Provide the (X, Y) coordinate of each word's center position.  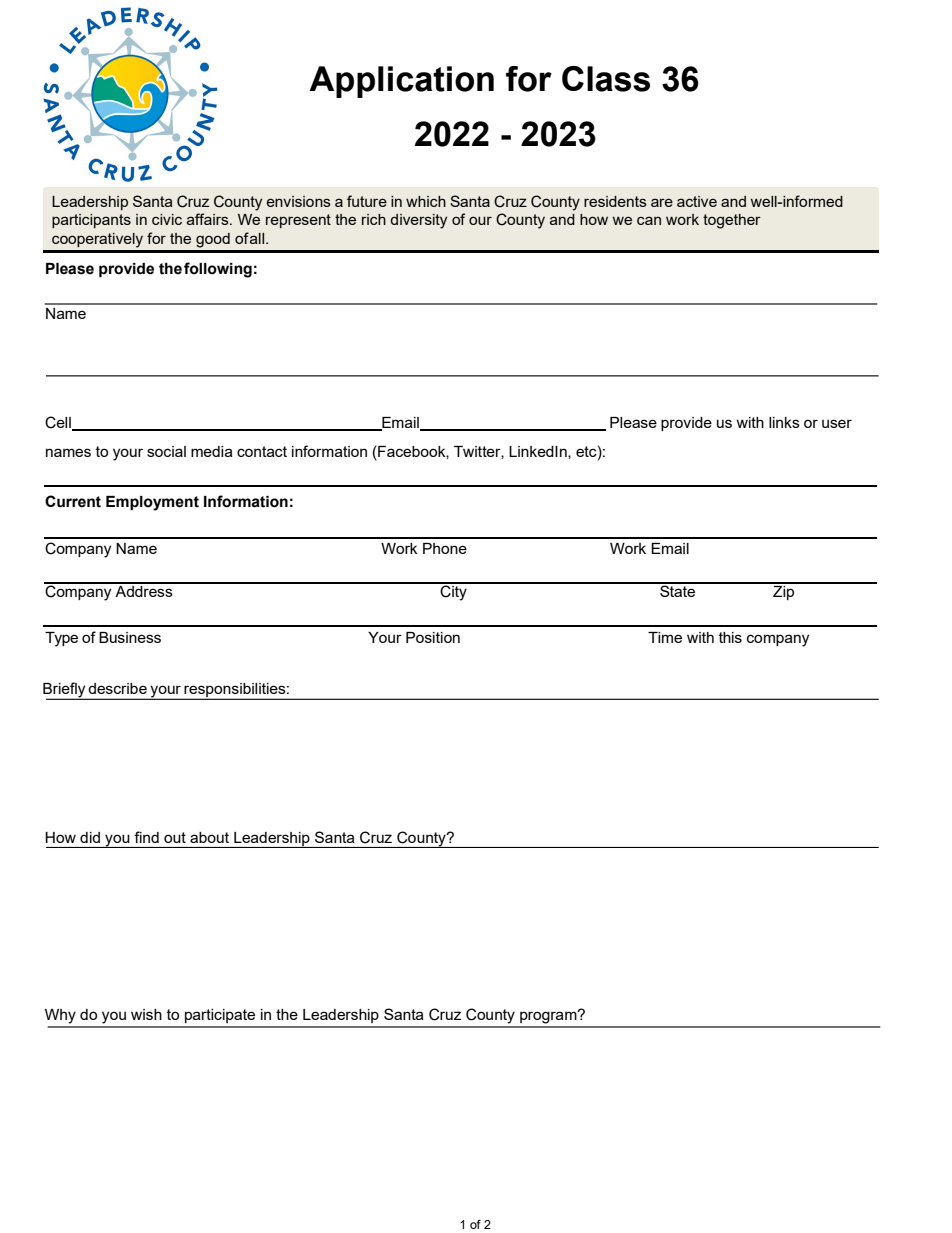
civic (167, 219)
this (730, 637)
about (209, 837)
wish (146, 1014)
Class (606, 79)
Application (401, 82)
